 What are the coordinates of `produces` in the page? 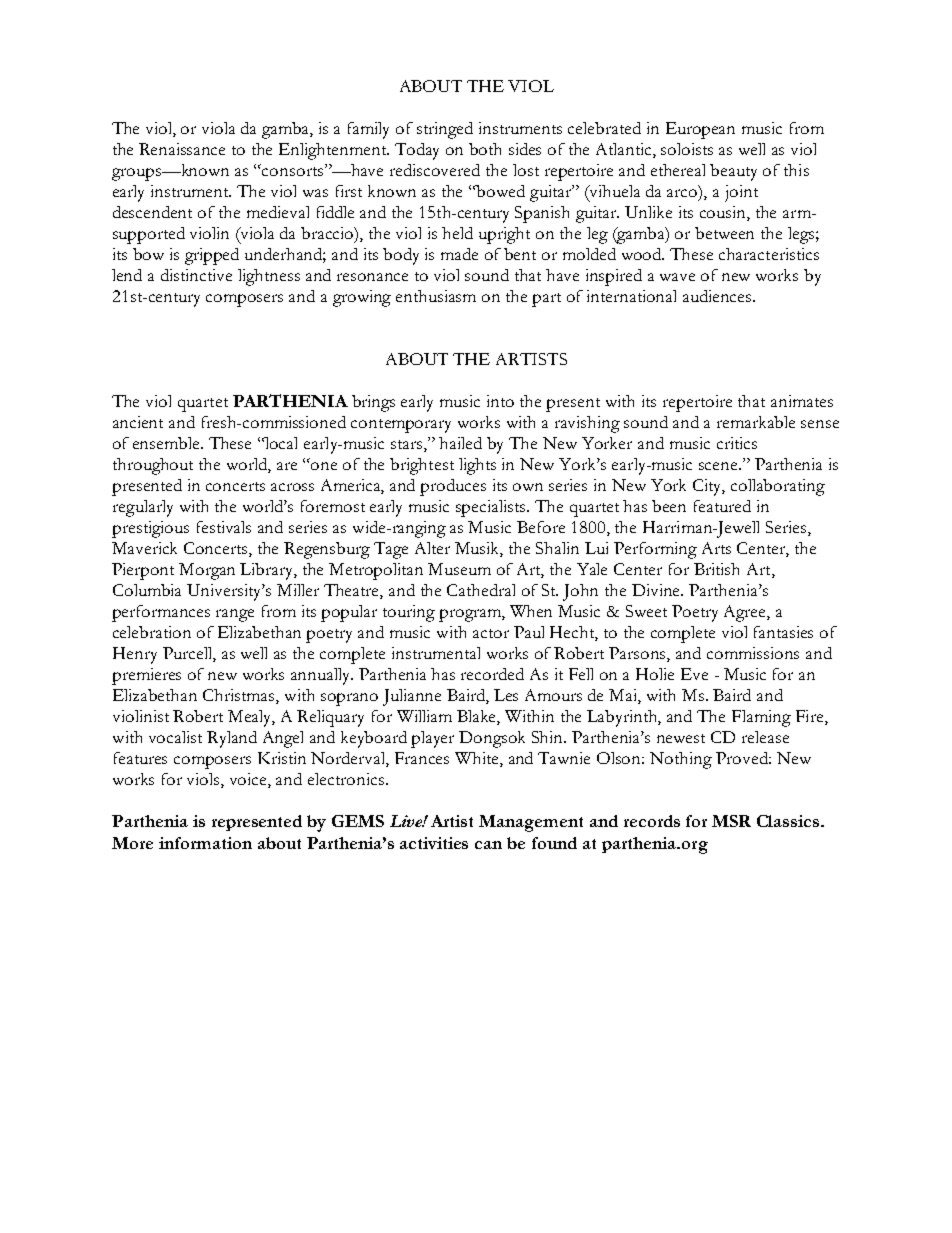 It's located at (453, 487).
